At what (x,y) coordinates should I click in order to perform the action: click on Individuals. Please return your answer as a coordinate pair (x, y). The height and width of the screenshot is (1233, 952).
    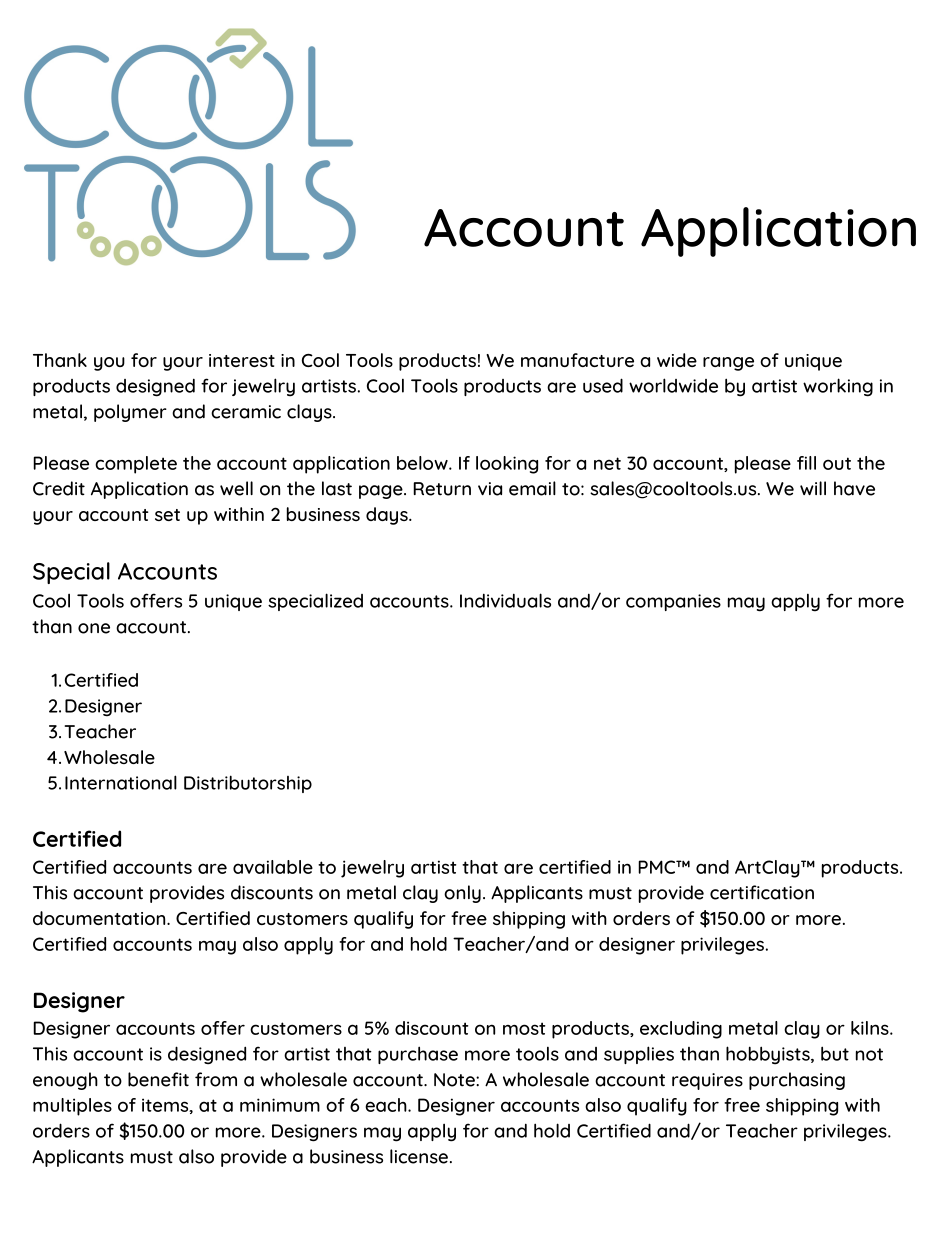
    Looking at the image, I should click on (505, 600).
